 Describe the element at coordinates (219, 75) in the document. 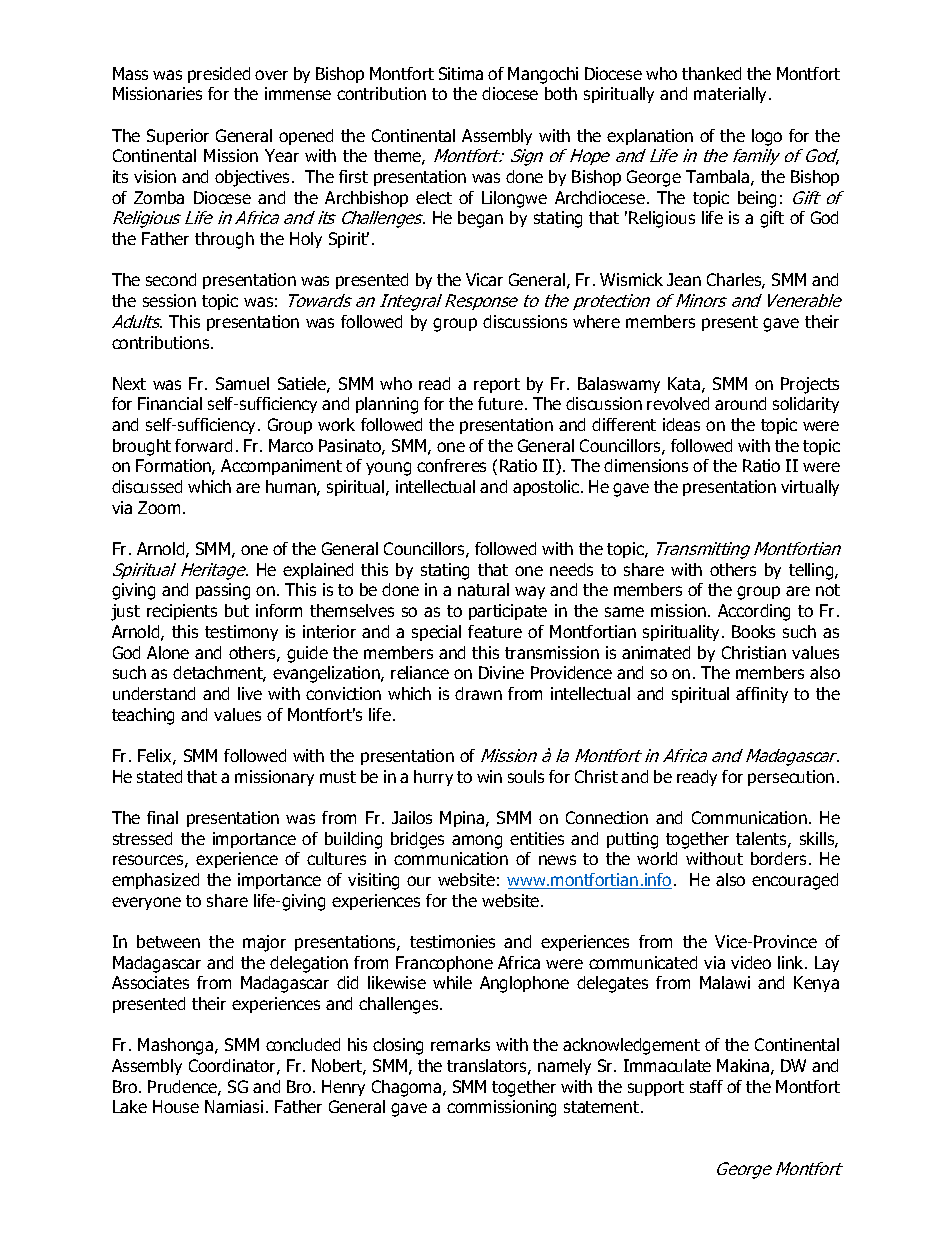

I see `presided` at that location.
